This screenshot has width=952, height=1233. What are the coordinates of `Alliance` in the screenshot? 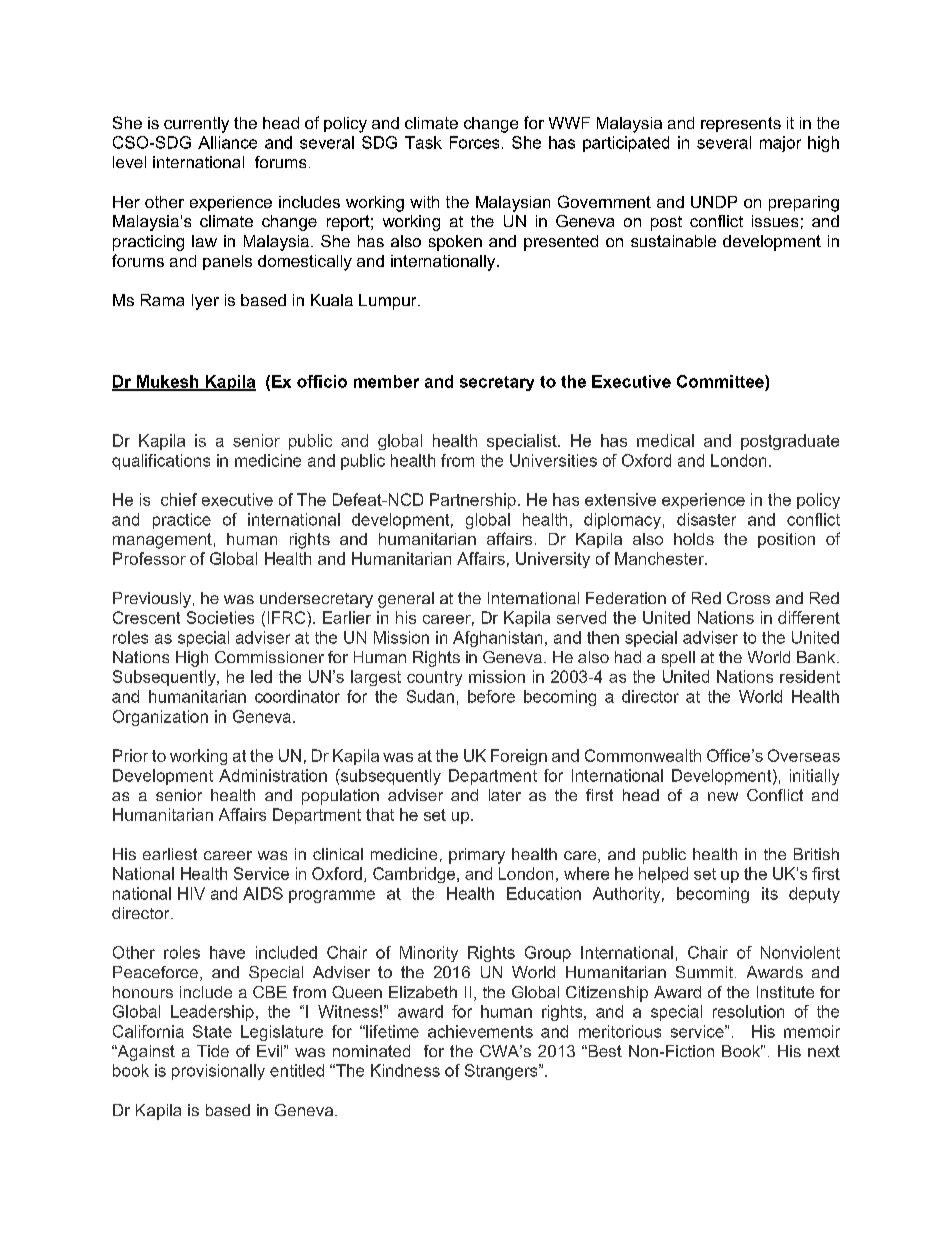 It's located at (227, 142).
